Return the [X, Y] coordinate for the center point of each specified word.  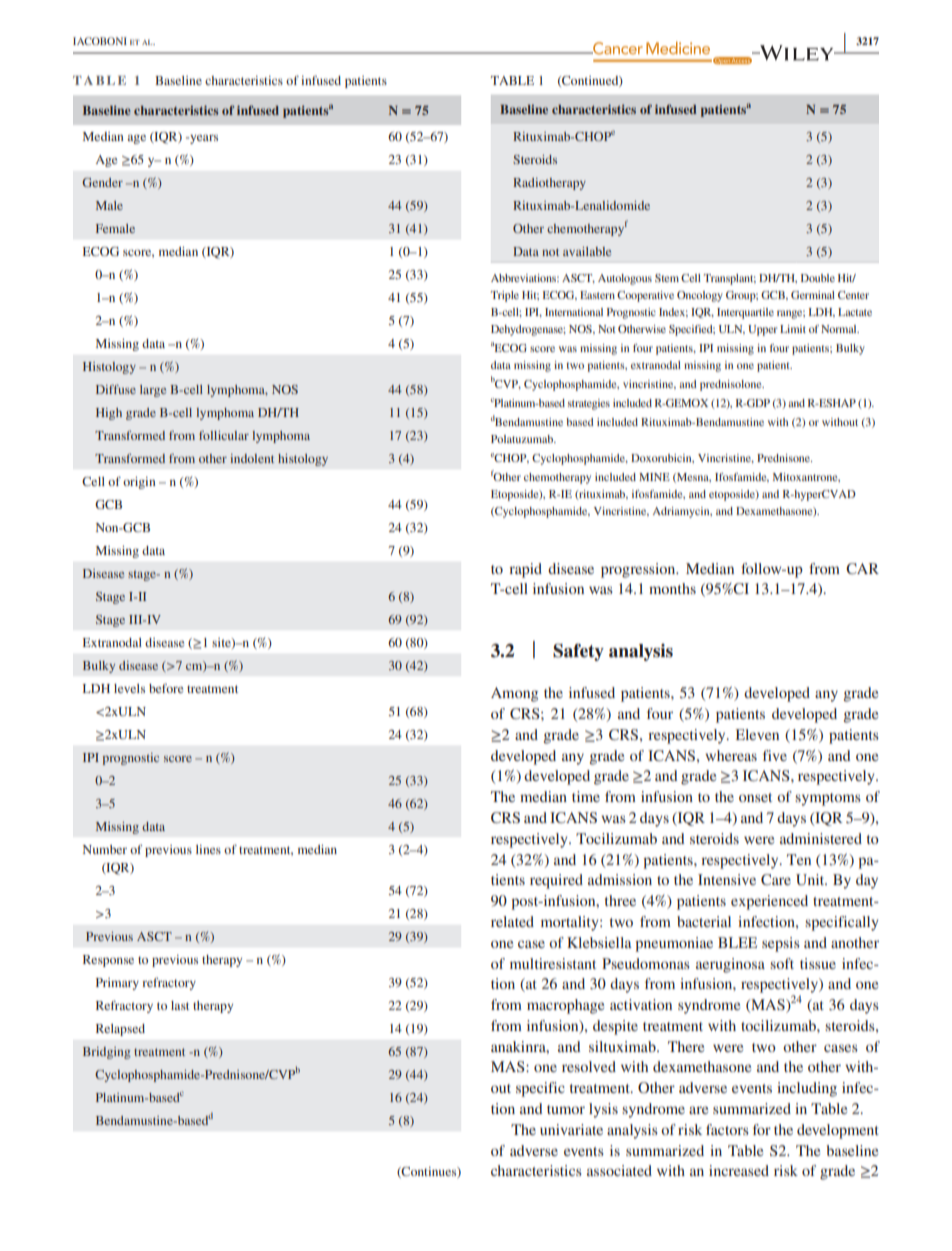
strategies [589, 404]
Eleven [757, 734]
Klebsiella [599, 942]
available [587, 251]
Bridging [107, 1053]
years [203, 139]
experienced [769, 902]
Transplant [730, 279]
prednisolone [732, 385]
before [166, 688]
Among [514, 694]
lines [208, 849]
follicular [224, 435]
